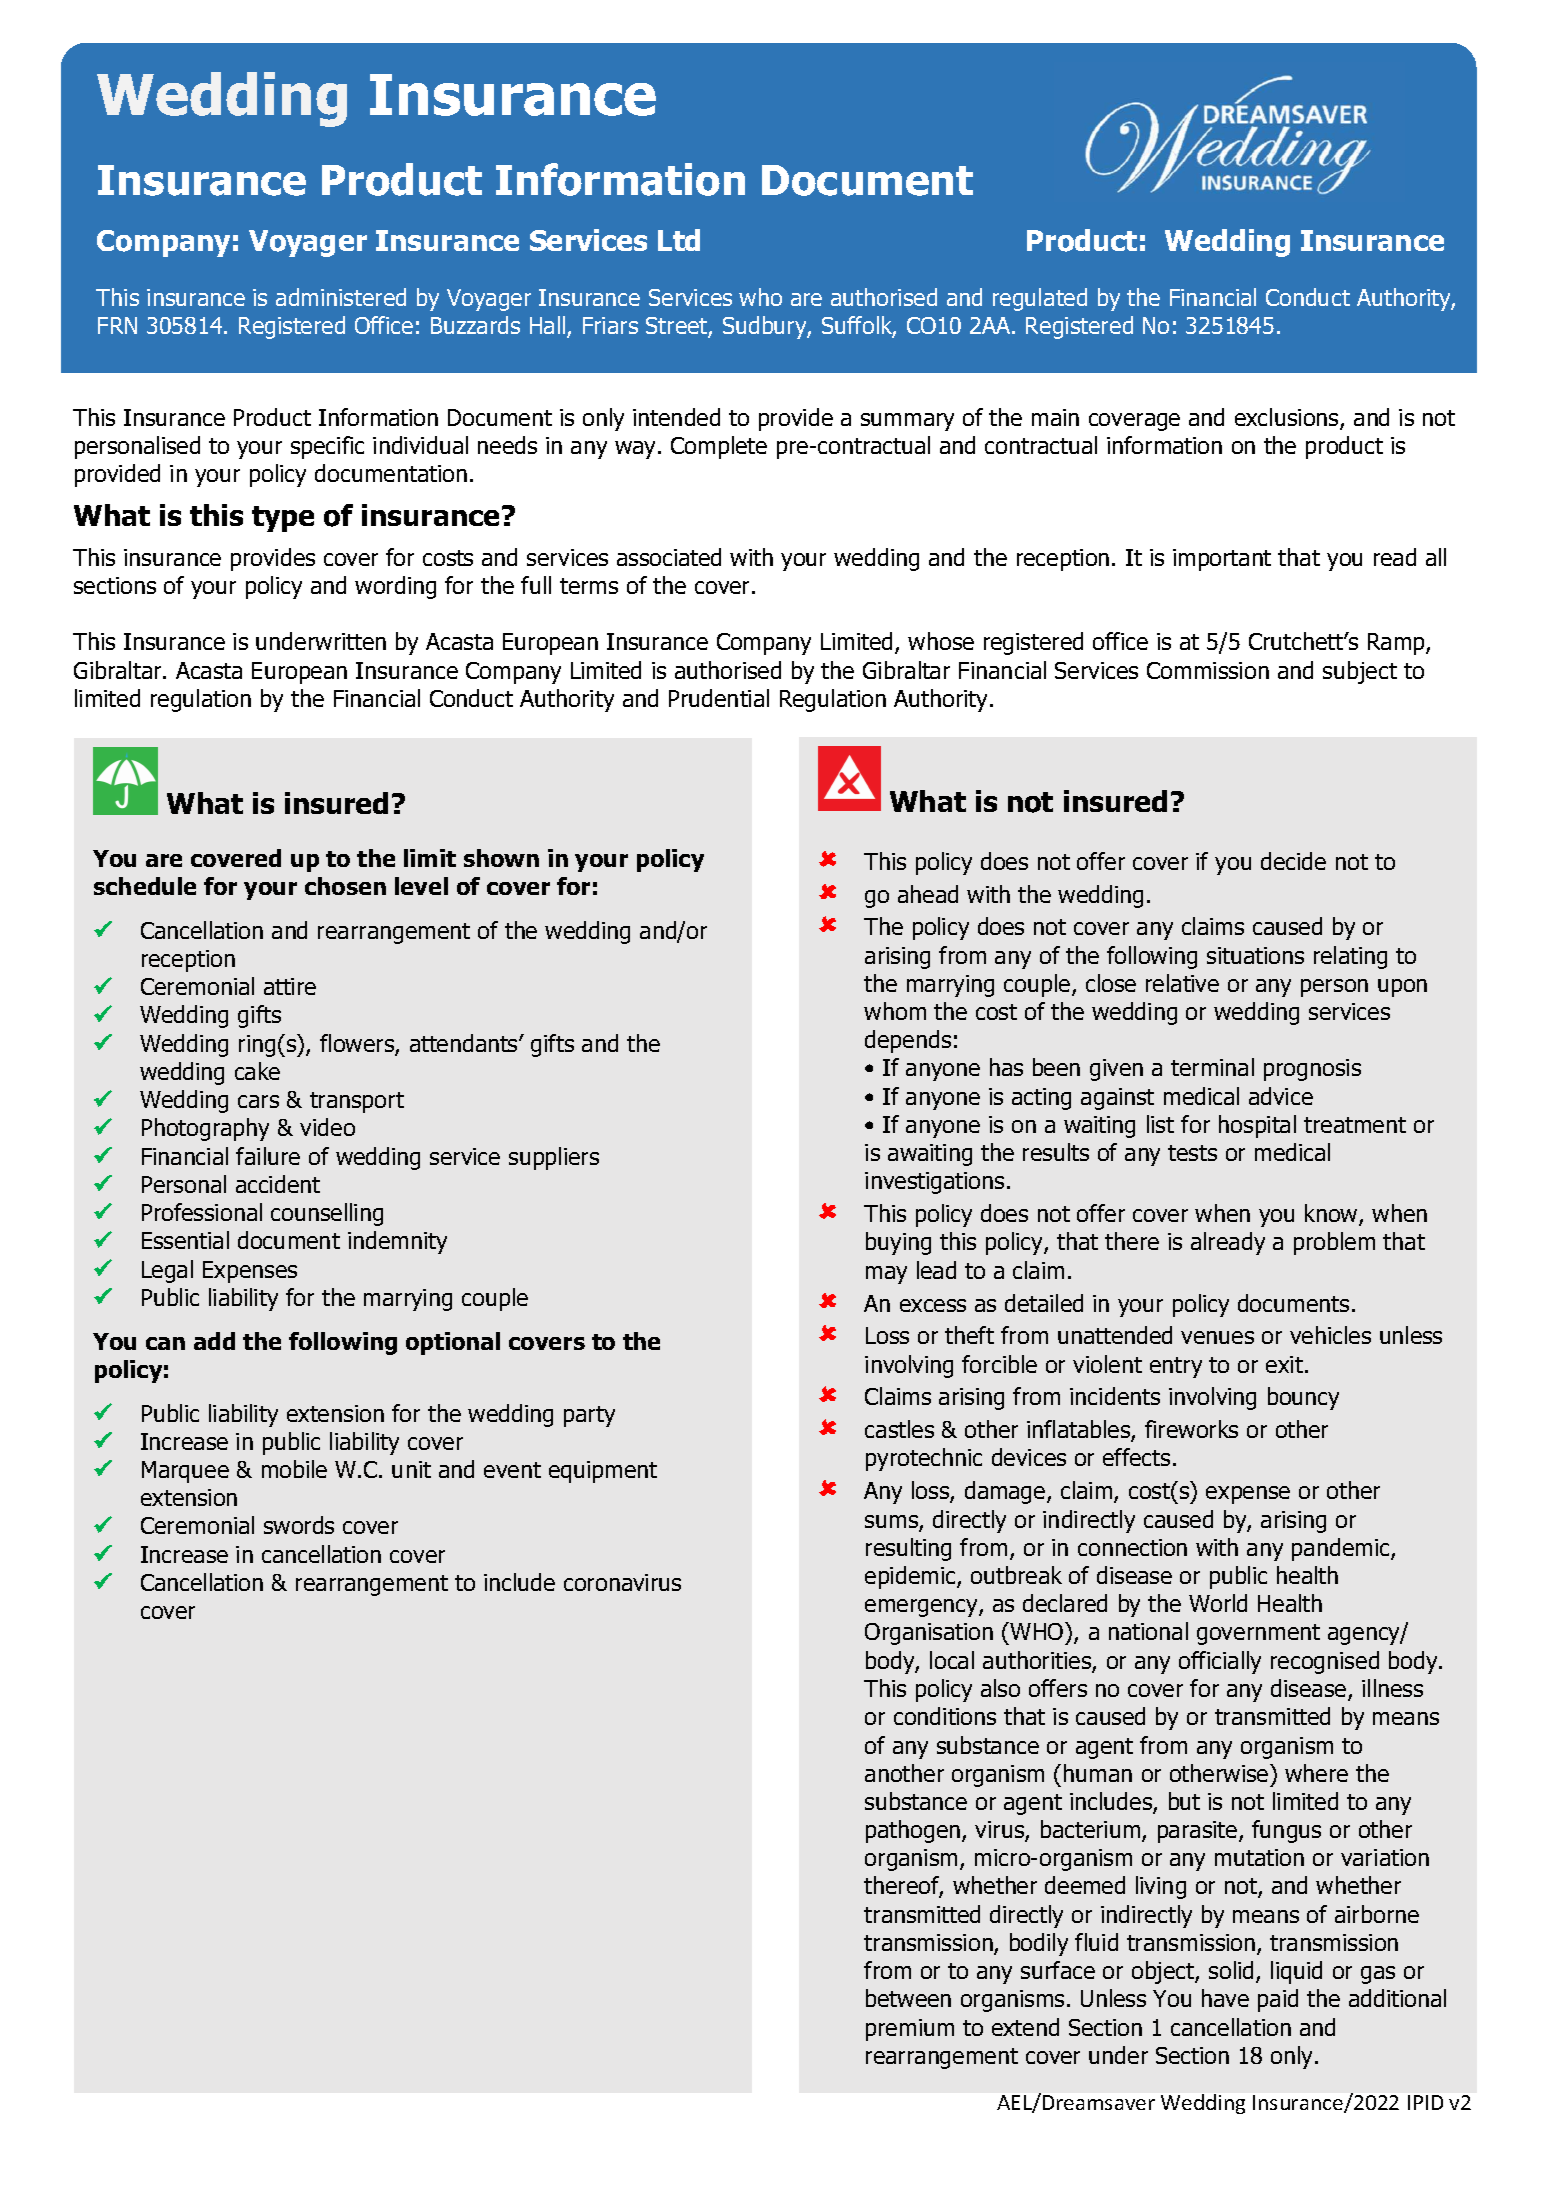 The image size is (1546, 2187). What do you see at coordinates (341, 297) in the screenshot?
I see `administered` at bounding box center [341, 297].
